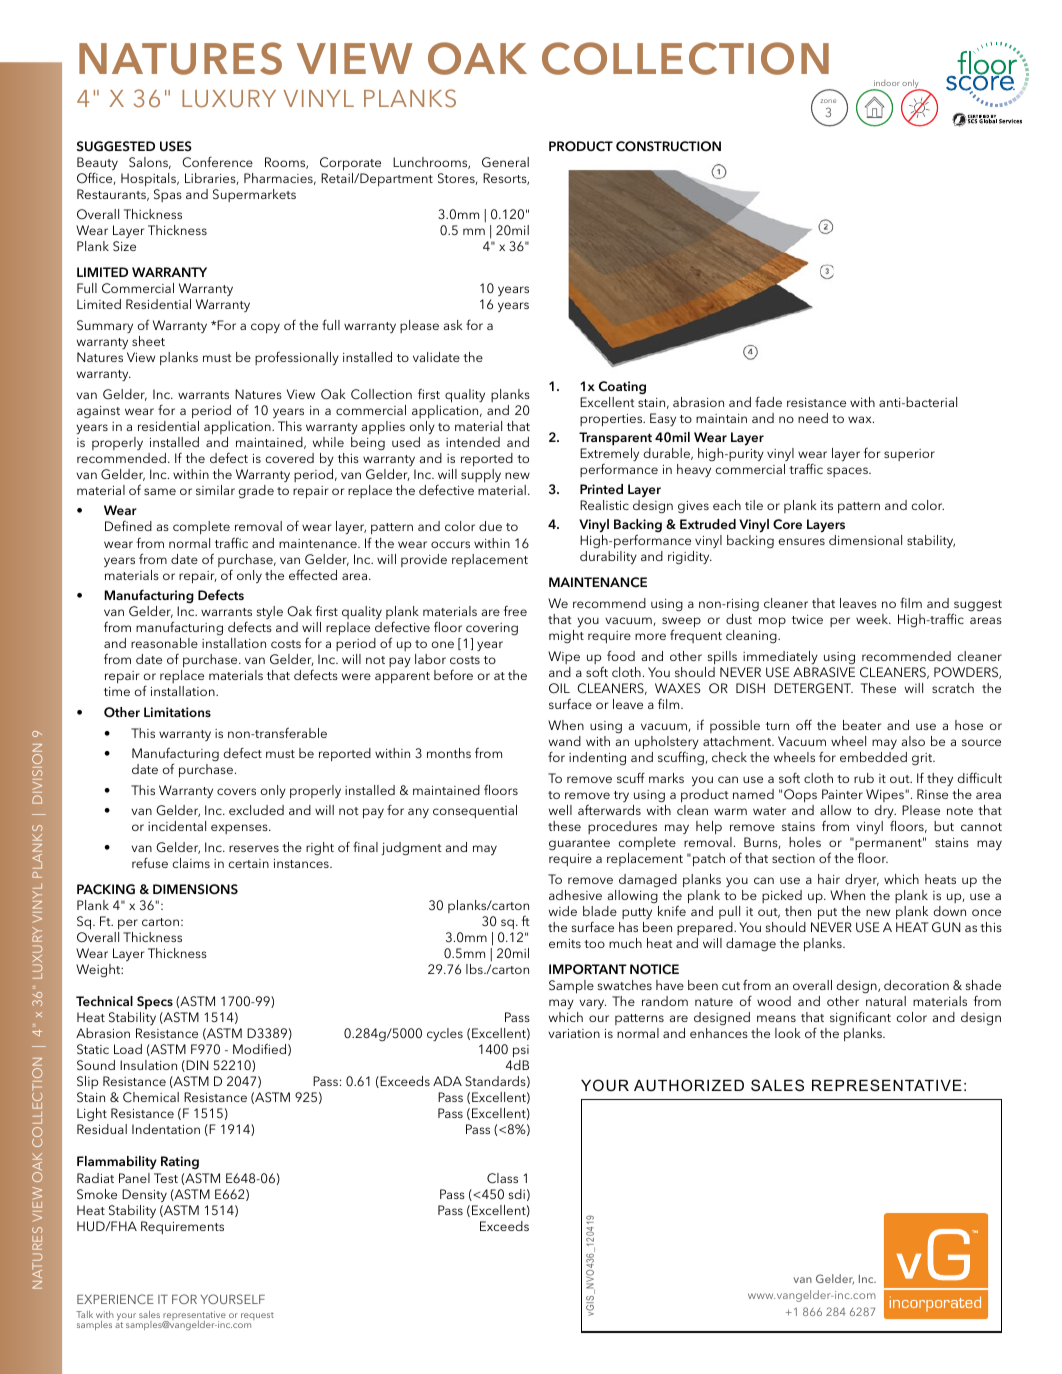 The height and width of the screenshot is (1374, 1062). What do you see at coordinates (115, 1299) in the screenshot?
I see `EXPERIENCE` at bounding box center [115, 1299].
